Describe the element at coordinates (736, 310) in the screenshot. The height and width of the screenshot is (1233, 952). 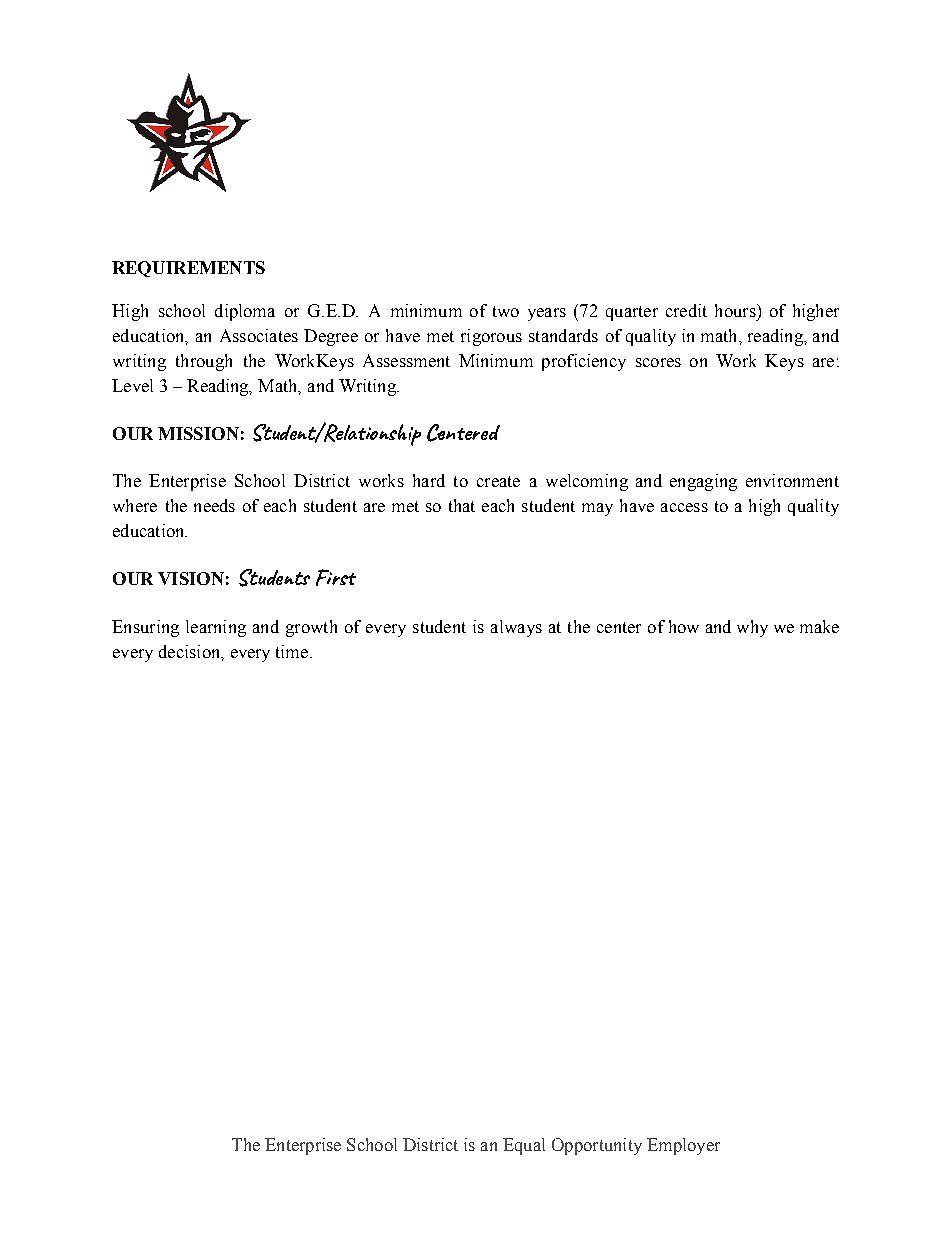
I see `hours` at that location.
